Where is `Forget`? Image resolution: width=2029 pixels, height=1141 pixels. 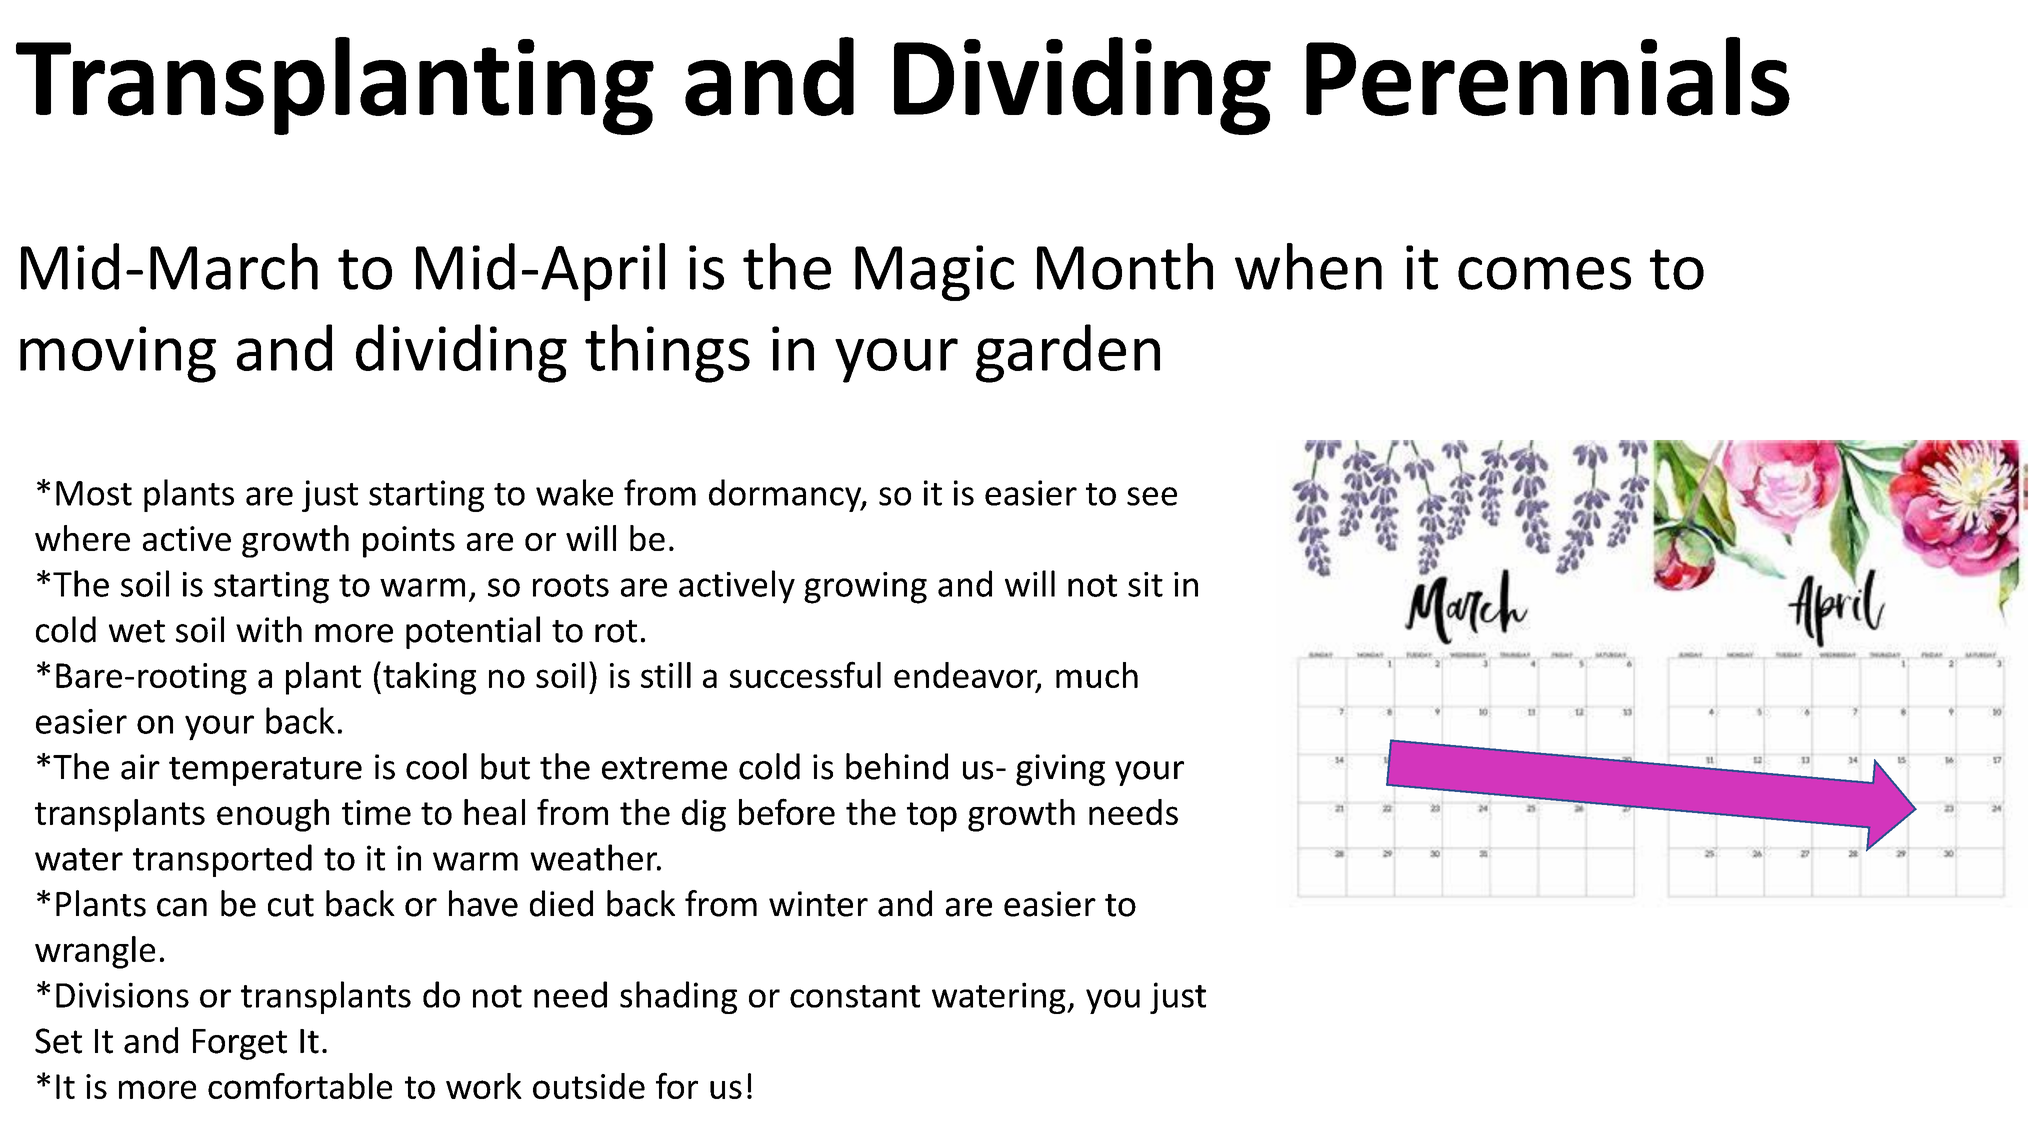 Forget is located at coordinates (240, 1044).
